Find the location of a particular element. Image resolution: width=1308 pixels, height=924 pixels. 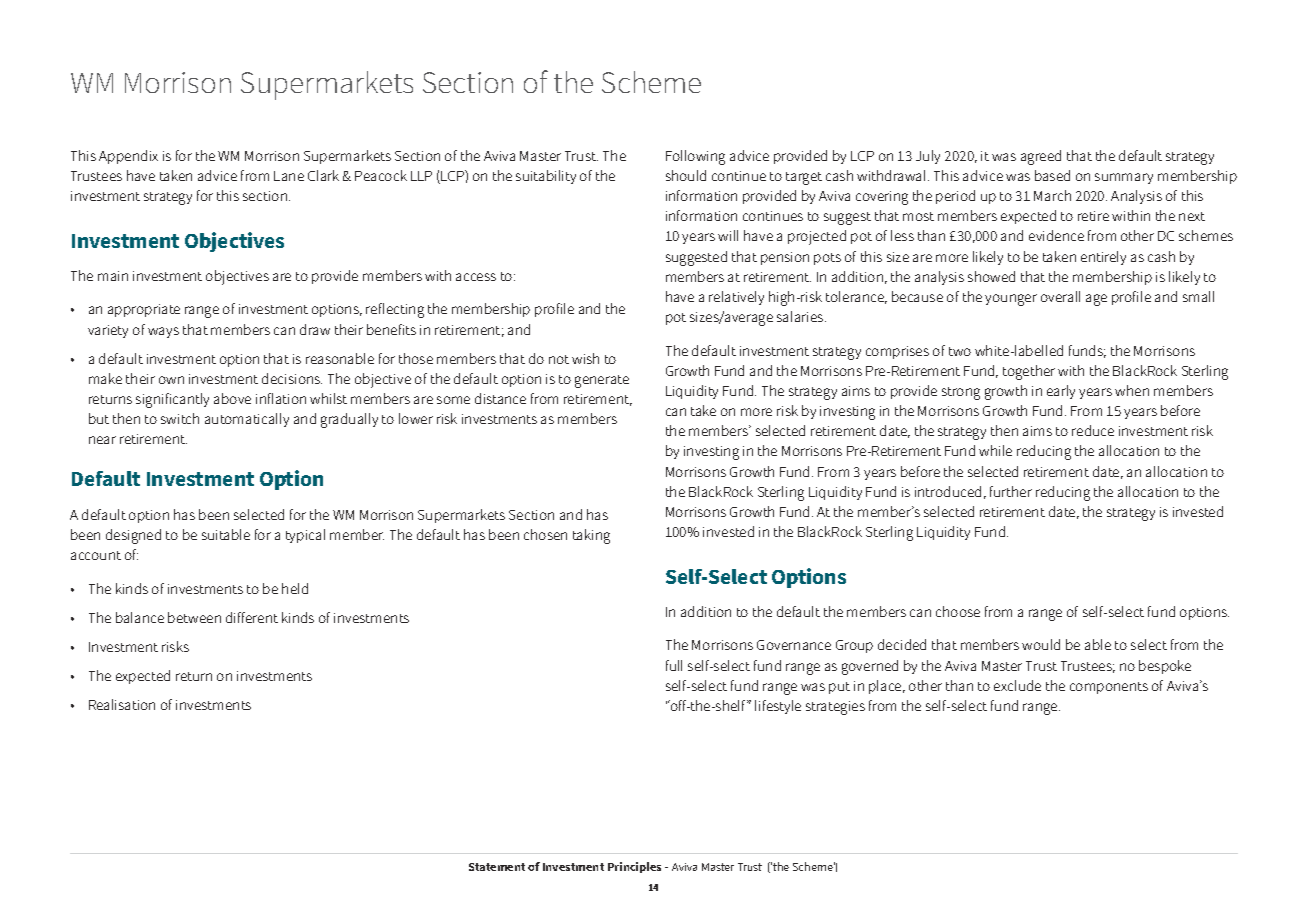

based is located at coordinates (1052, 175).
